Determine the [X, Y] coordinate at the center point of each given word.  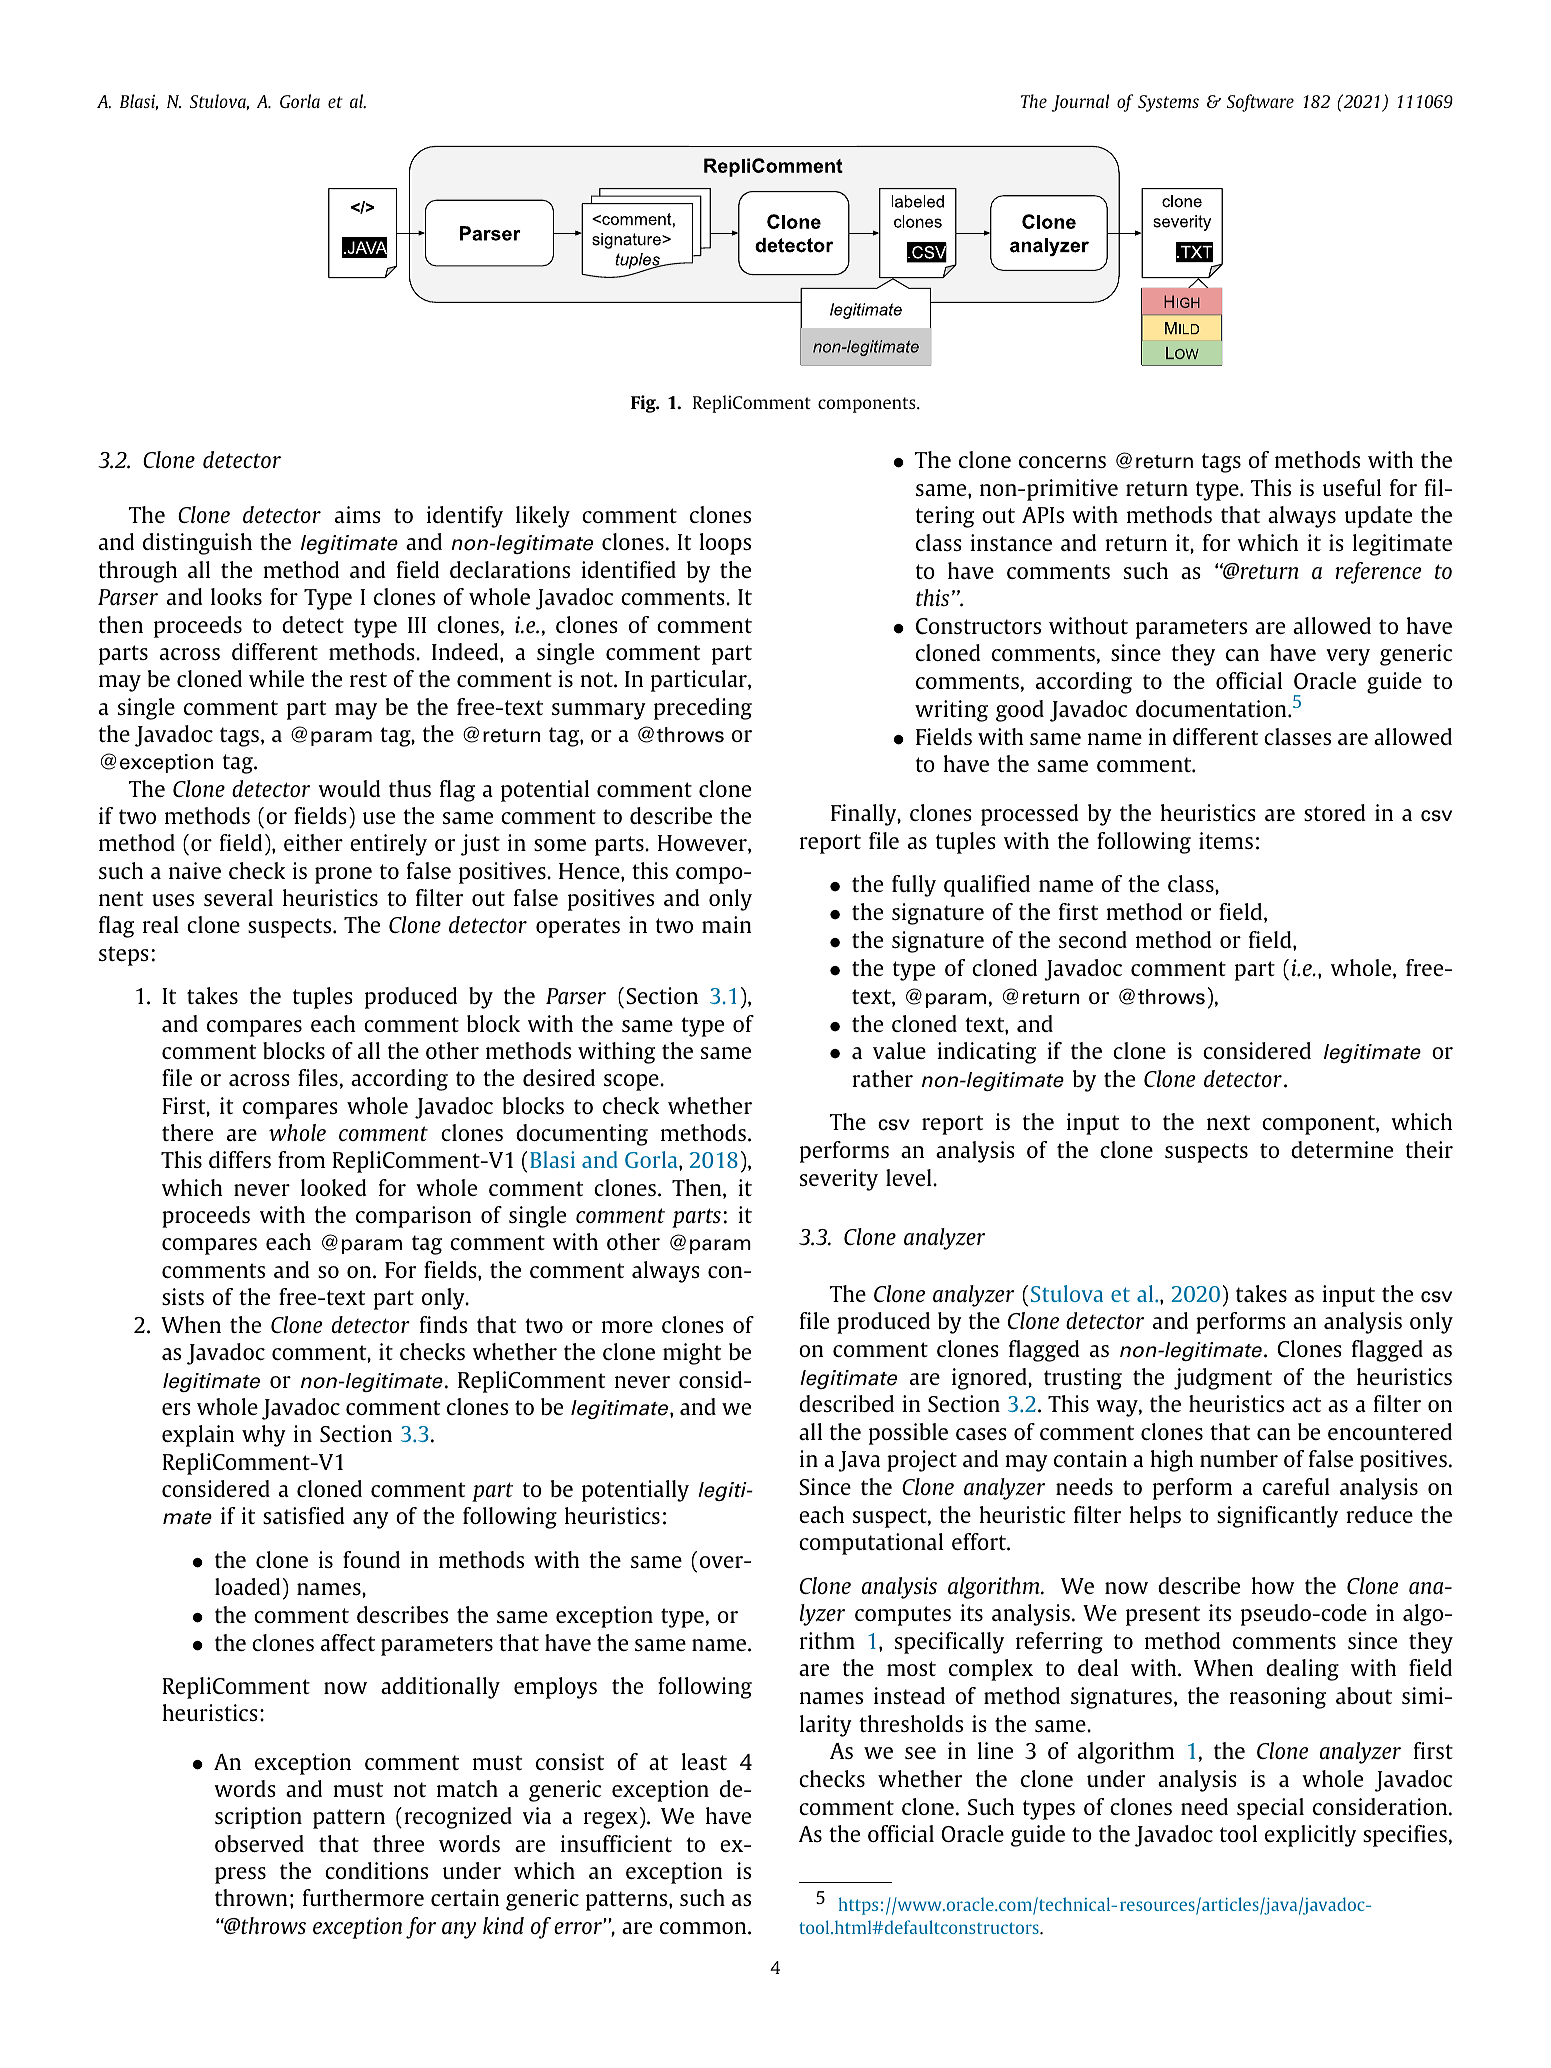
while [276, 678]
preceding [703, 709]
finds [443, 1324]
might [692, 1354]
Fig [644, 404]
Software [1260, 103]
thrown [251, 1897]
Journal [1080, 103]
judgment [1223, 1379]
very [1348, 657]
